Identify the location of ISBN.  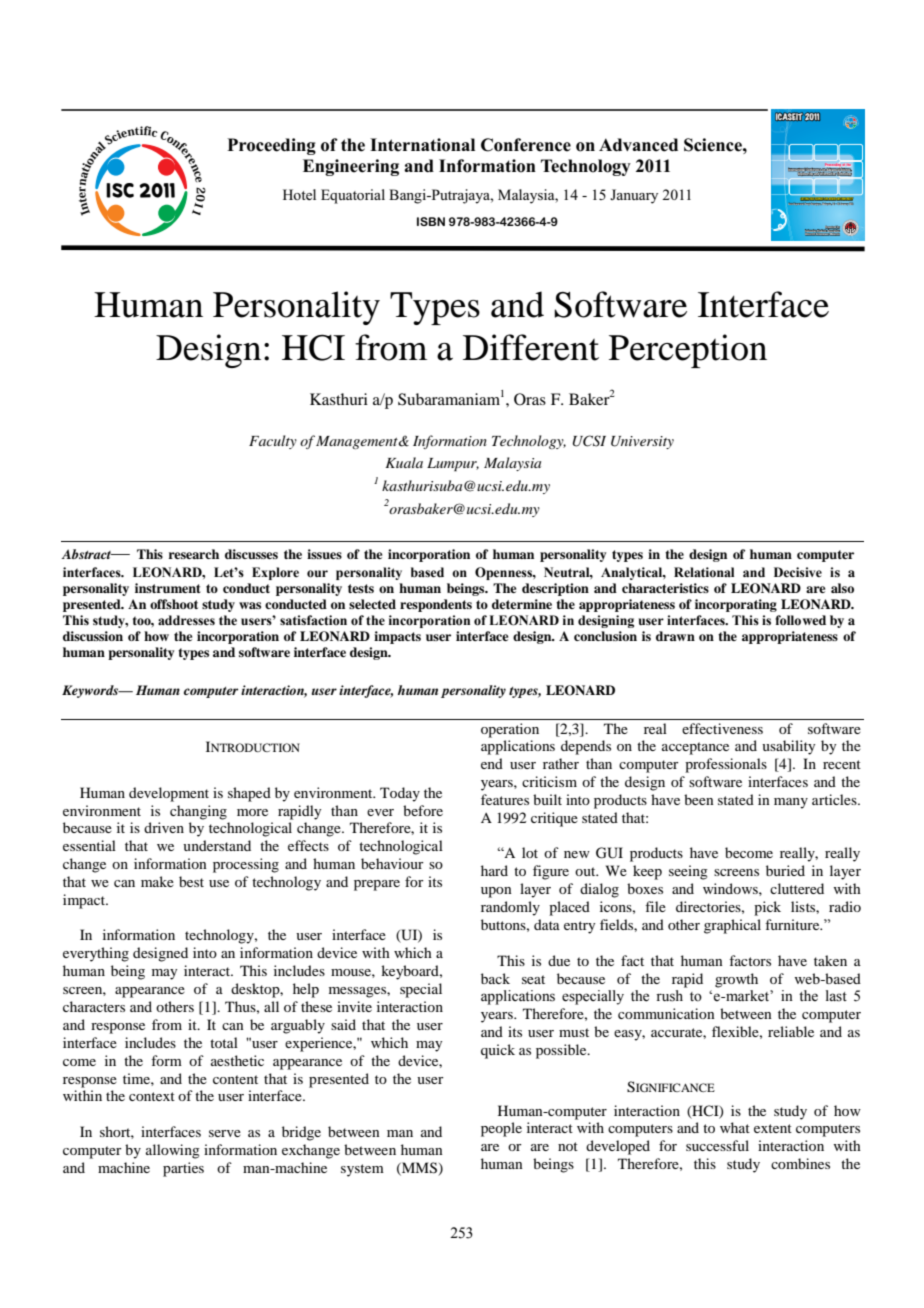
(431, 221).
